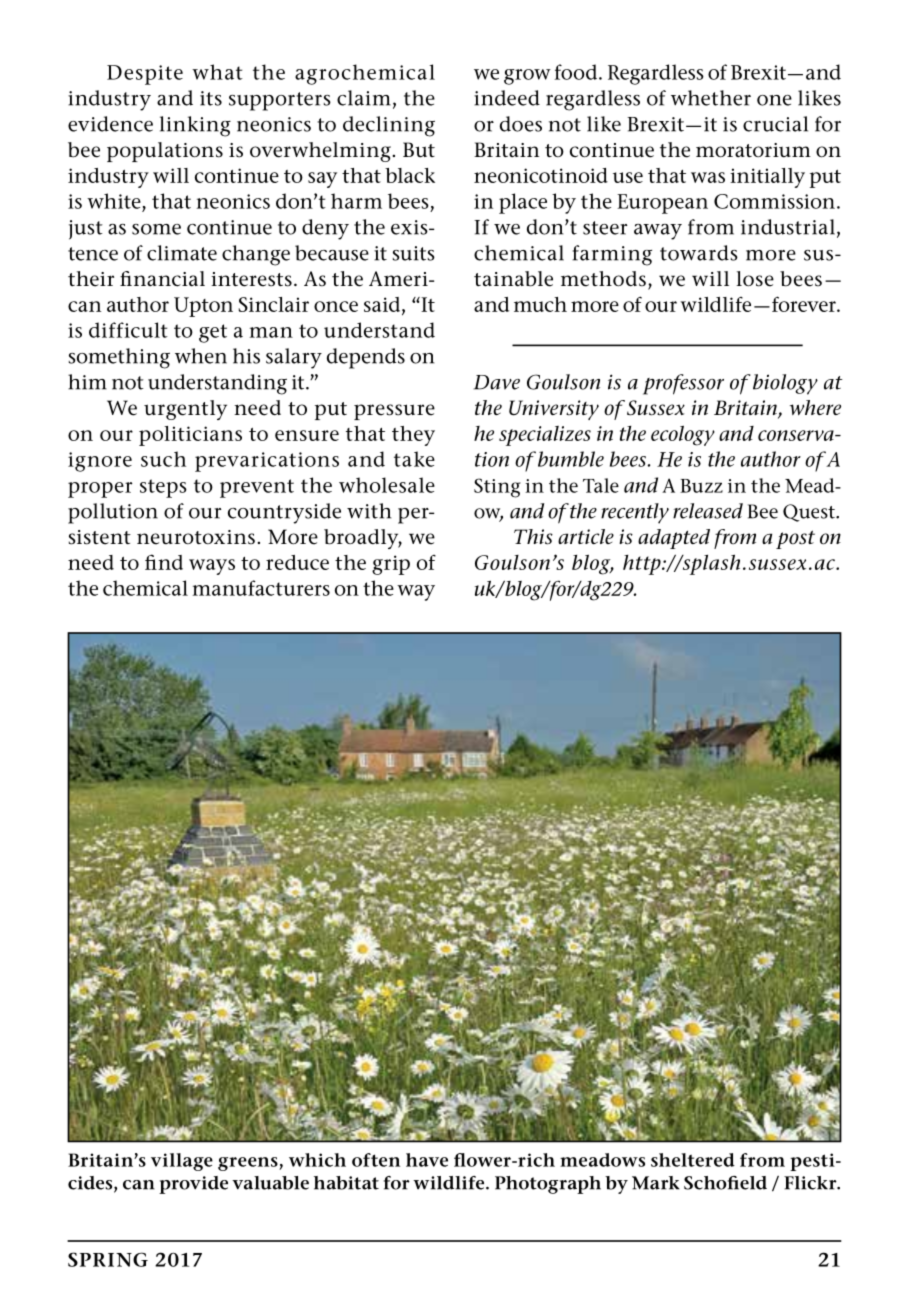 This document has width=909, height=1316. Describe the element at coordinates (427, 1160) in the document. I see `have` at that location.
